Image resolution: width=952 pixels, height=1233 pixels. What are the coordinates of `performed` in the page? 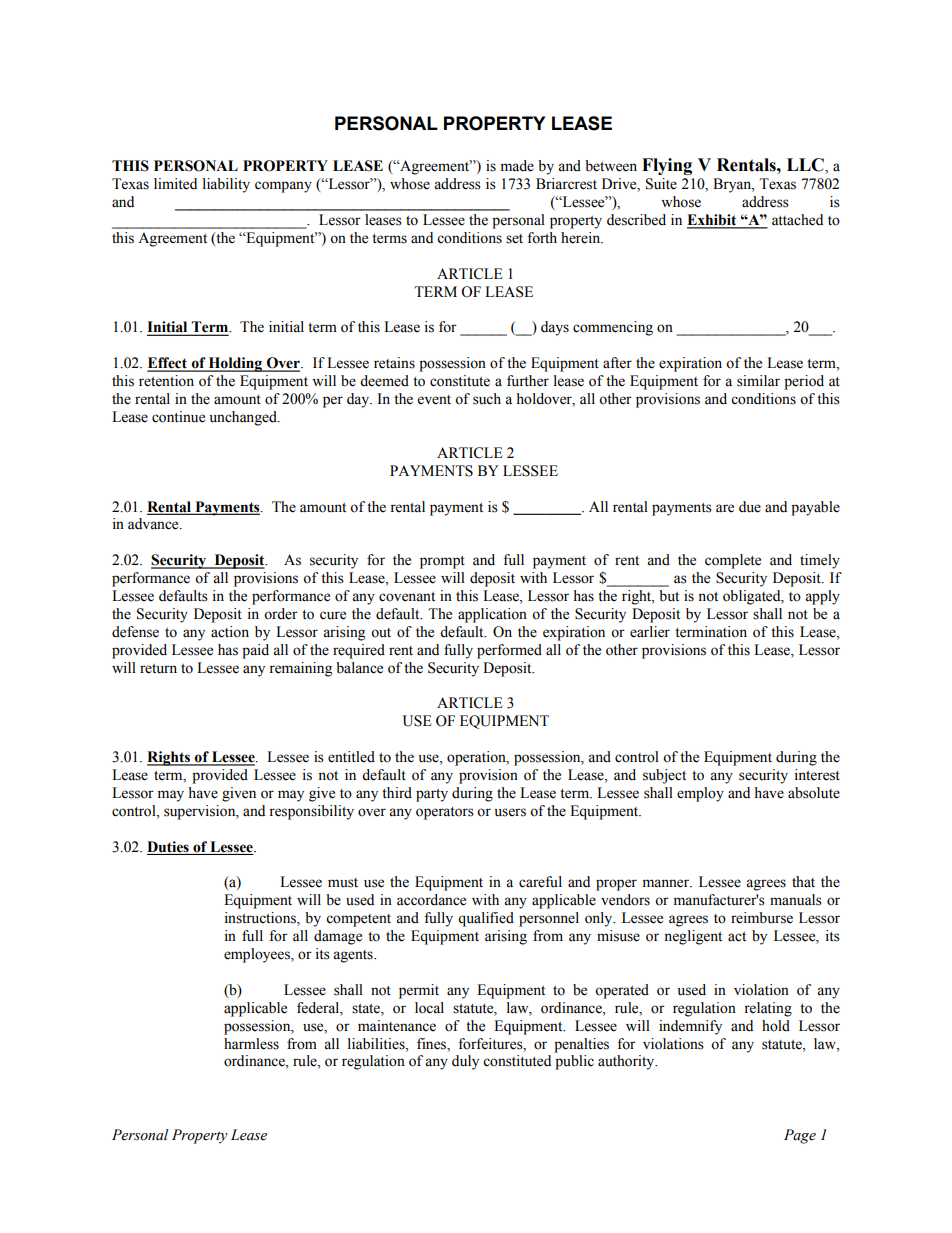 It's located at (509, 651).
